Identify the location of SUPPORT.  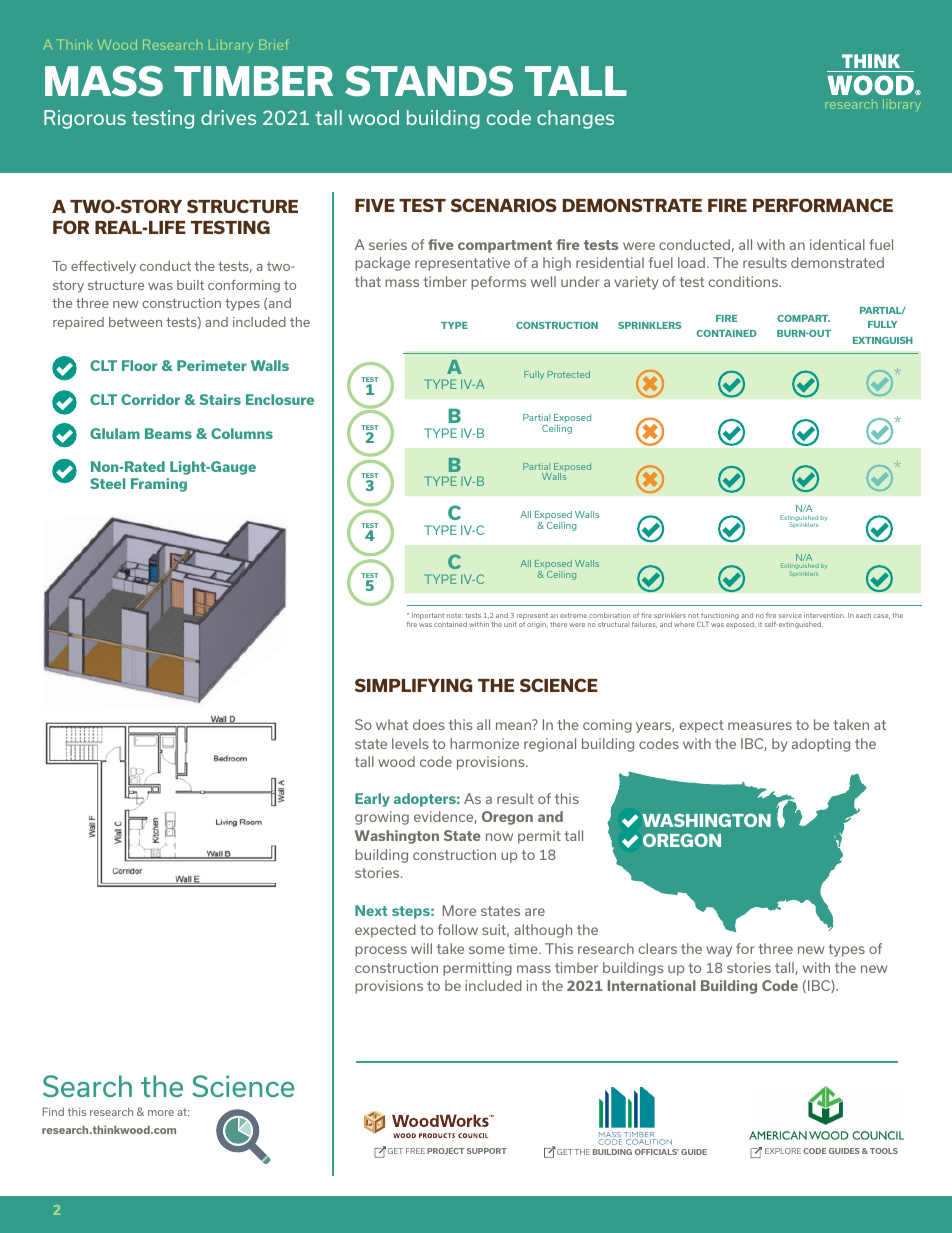
(487, 1151).
